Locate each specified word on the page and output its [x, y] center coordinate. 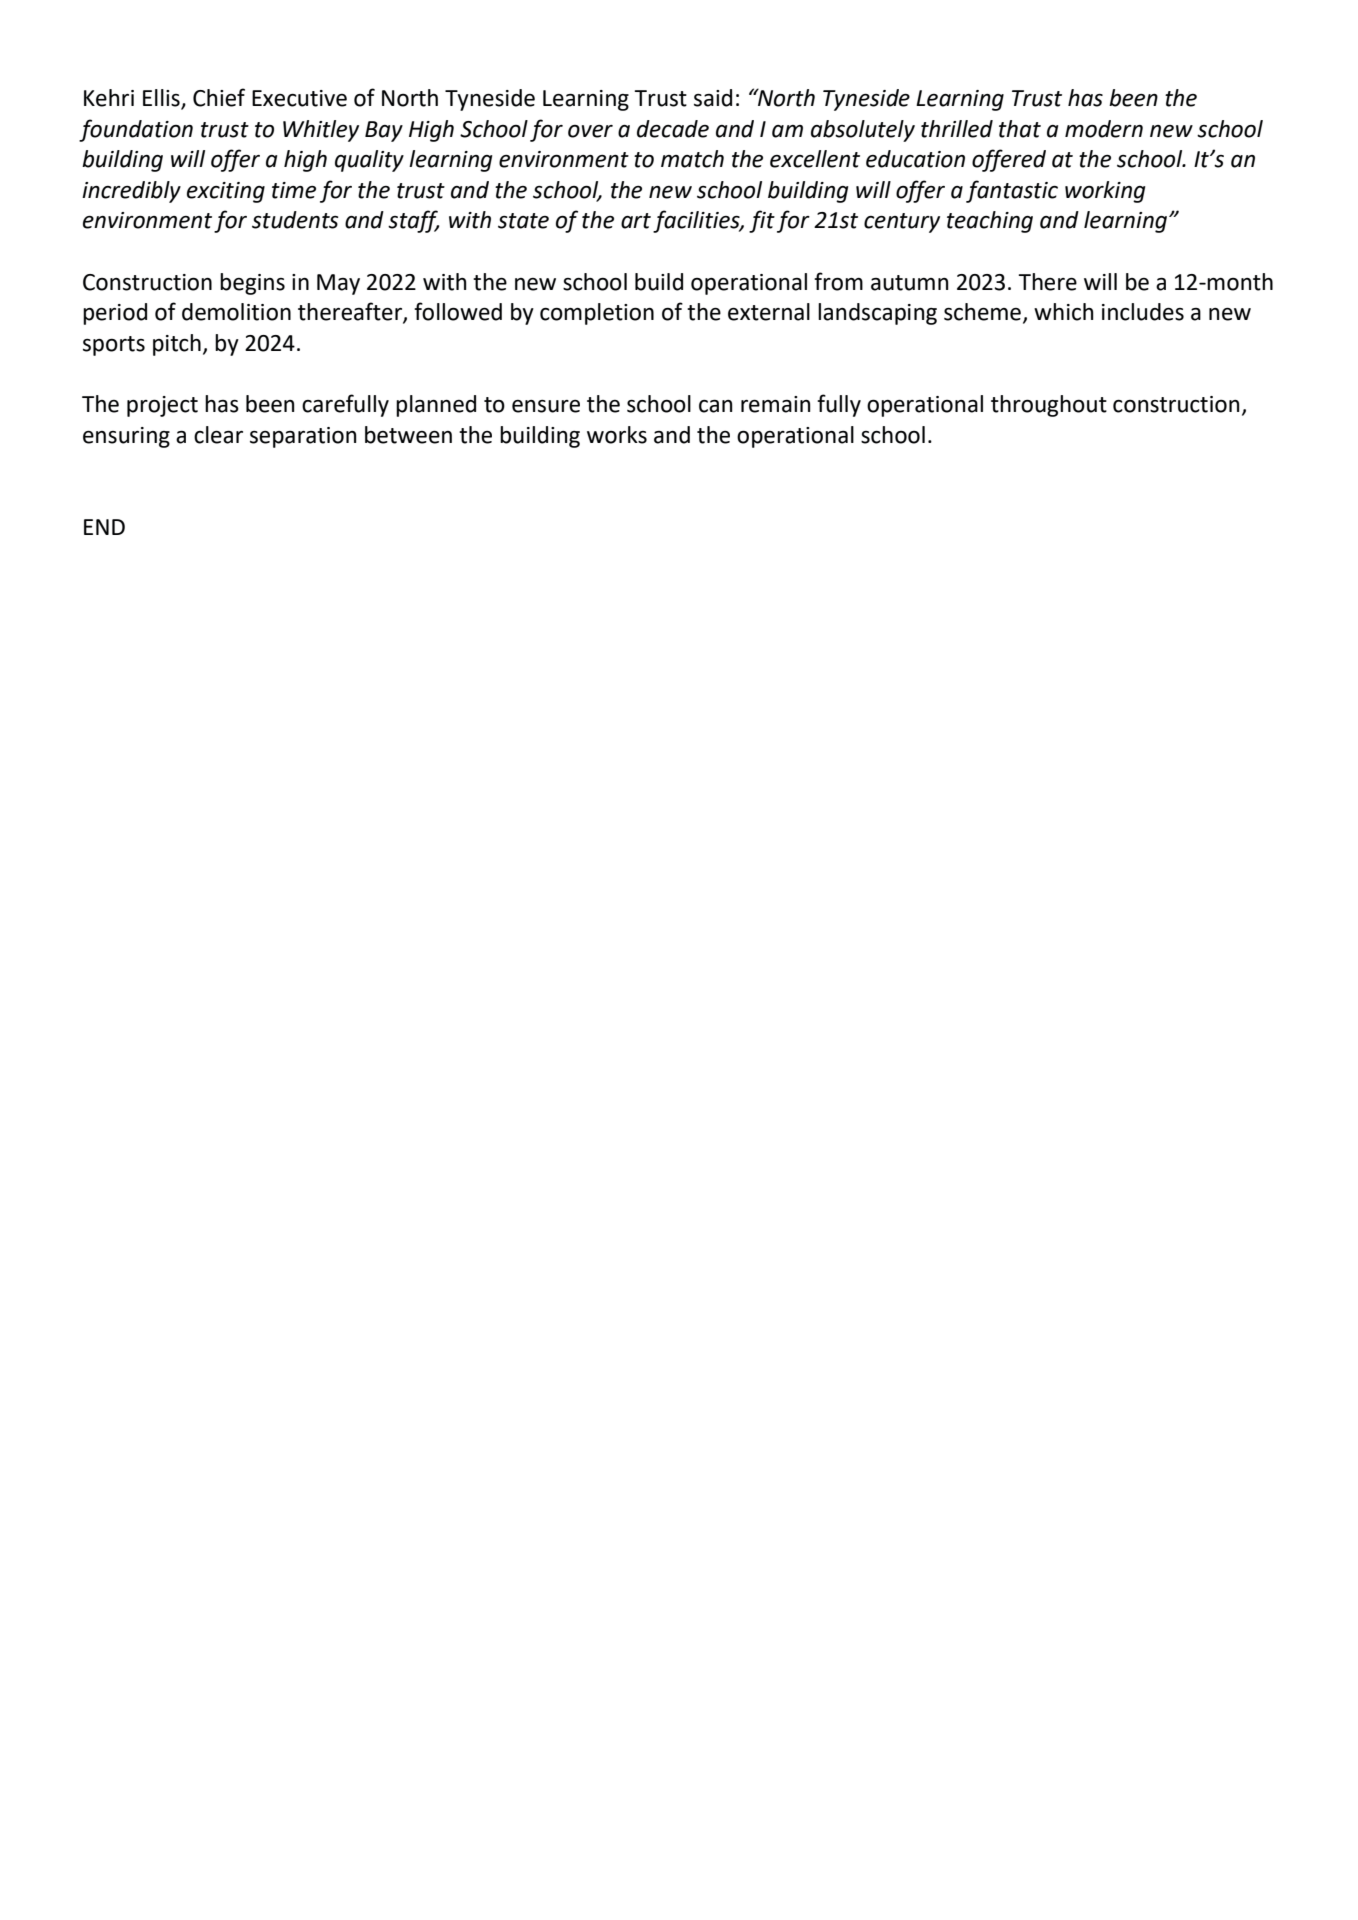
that [1020, 129]
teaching [990, 222]
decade [673, 129]
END [104, 527]
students [295, 220]
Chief [219, 97]
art [636, 221]
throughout [1049, 406]
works [617, 435]
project [162, 406]
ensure [546, 406]
